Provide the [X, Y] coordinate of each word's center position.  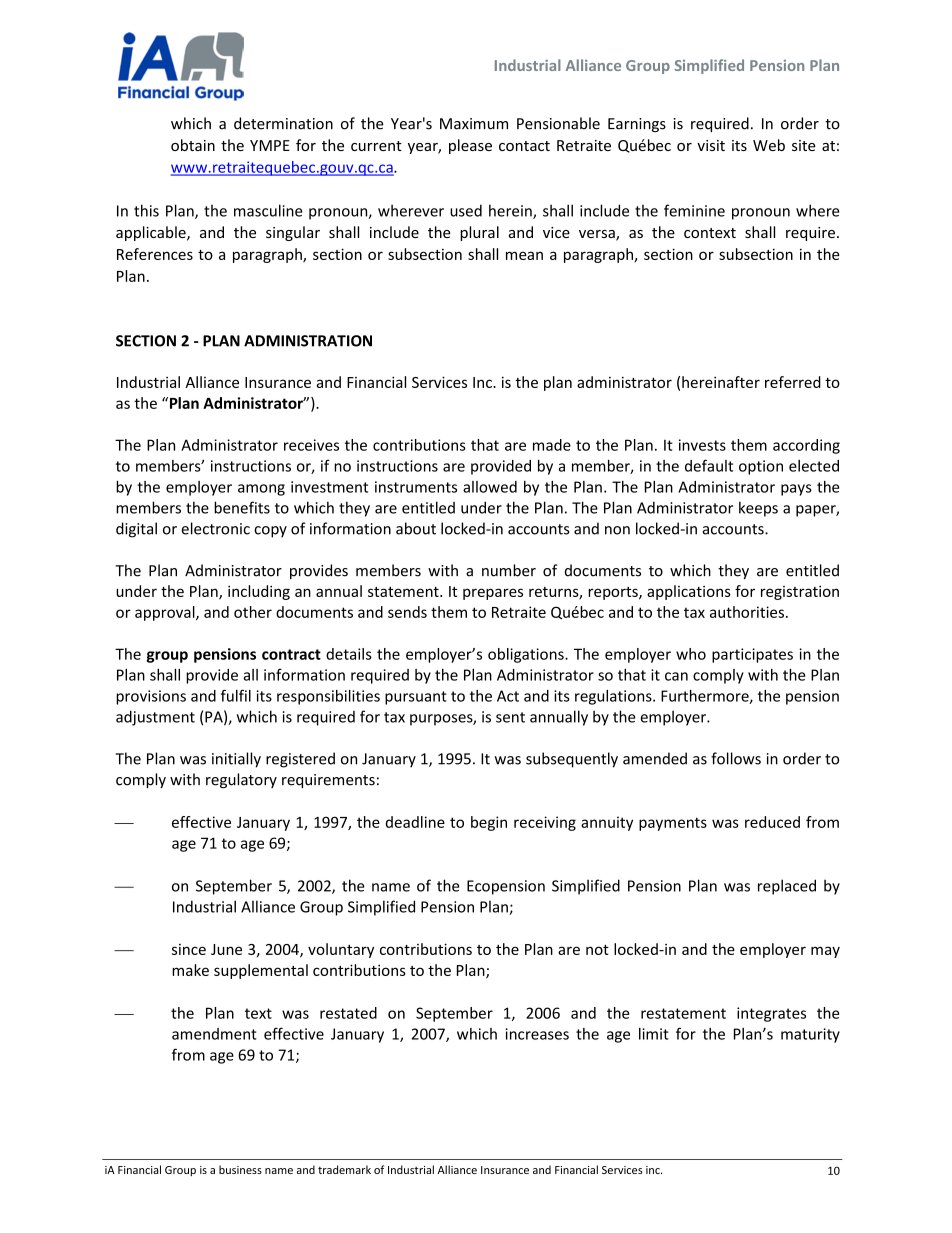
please [470, 146]
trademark [344, 1169]
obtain [193, 145]
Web [769, 145]
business [240, 1169]
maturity [810, 1035]
